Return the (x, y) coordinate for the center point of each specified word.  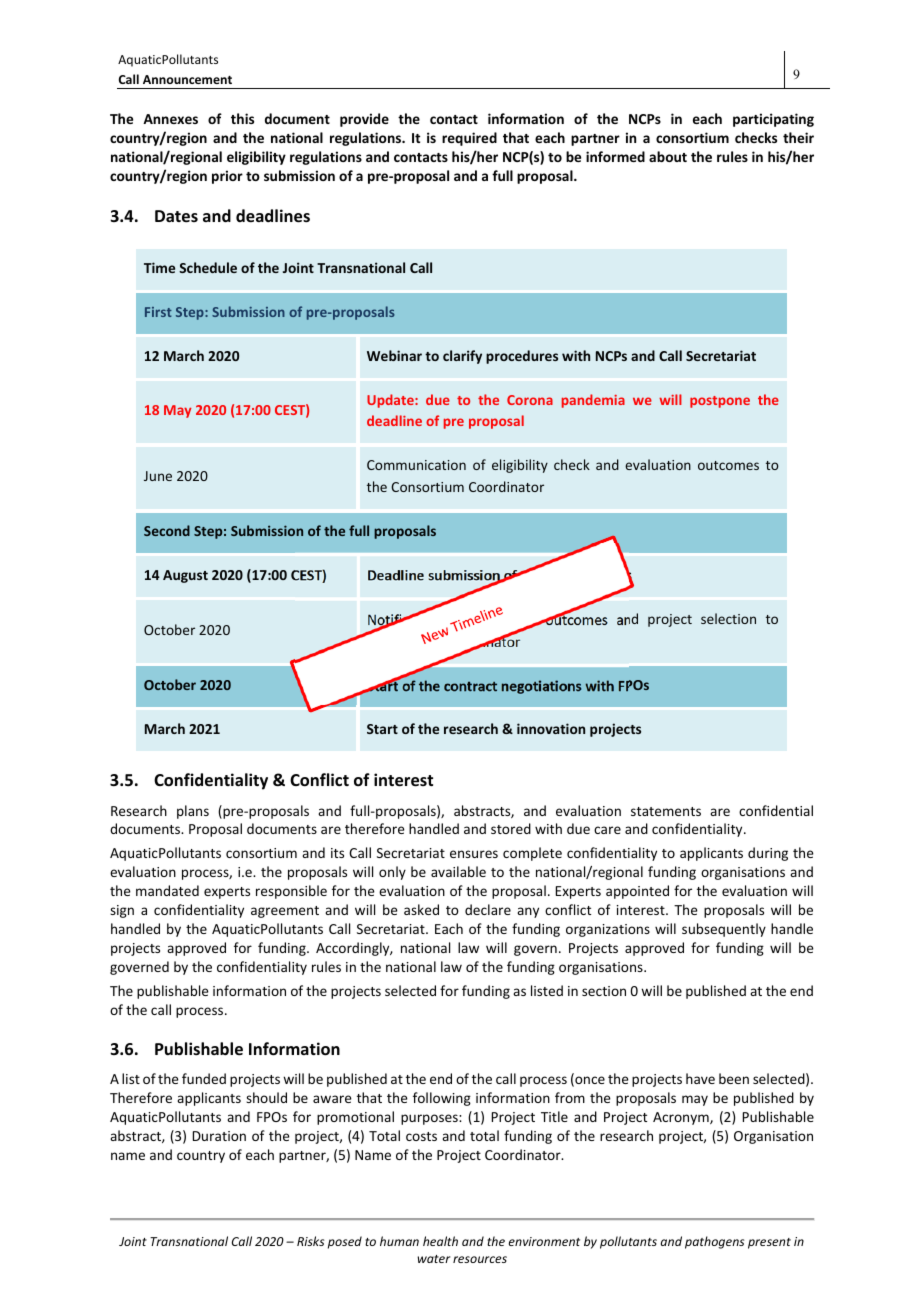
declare (488, 909)
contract (470, 686)
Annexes (170, 119)
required (469, 139)
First (158, 312)
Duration (219, 1136)
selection (728, 618)
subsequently (724, 930)
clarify (462, 357)
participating (773, 120)
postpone (720, 402)
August (185, 576)
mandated (167, 890)
